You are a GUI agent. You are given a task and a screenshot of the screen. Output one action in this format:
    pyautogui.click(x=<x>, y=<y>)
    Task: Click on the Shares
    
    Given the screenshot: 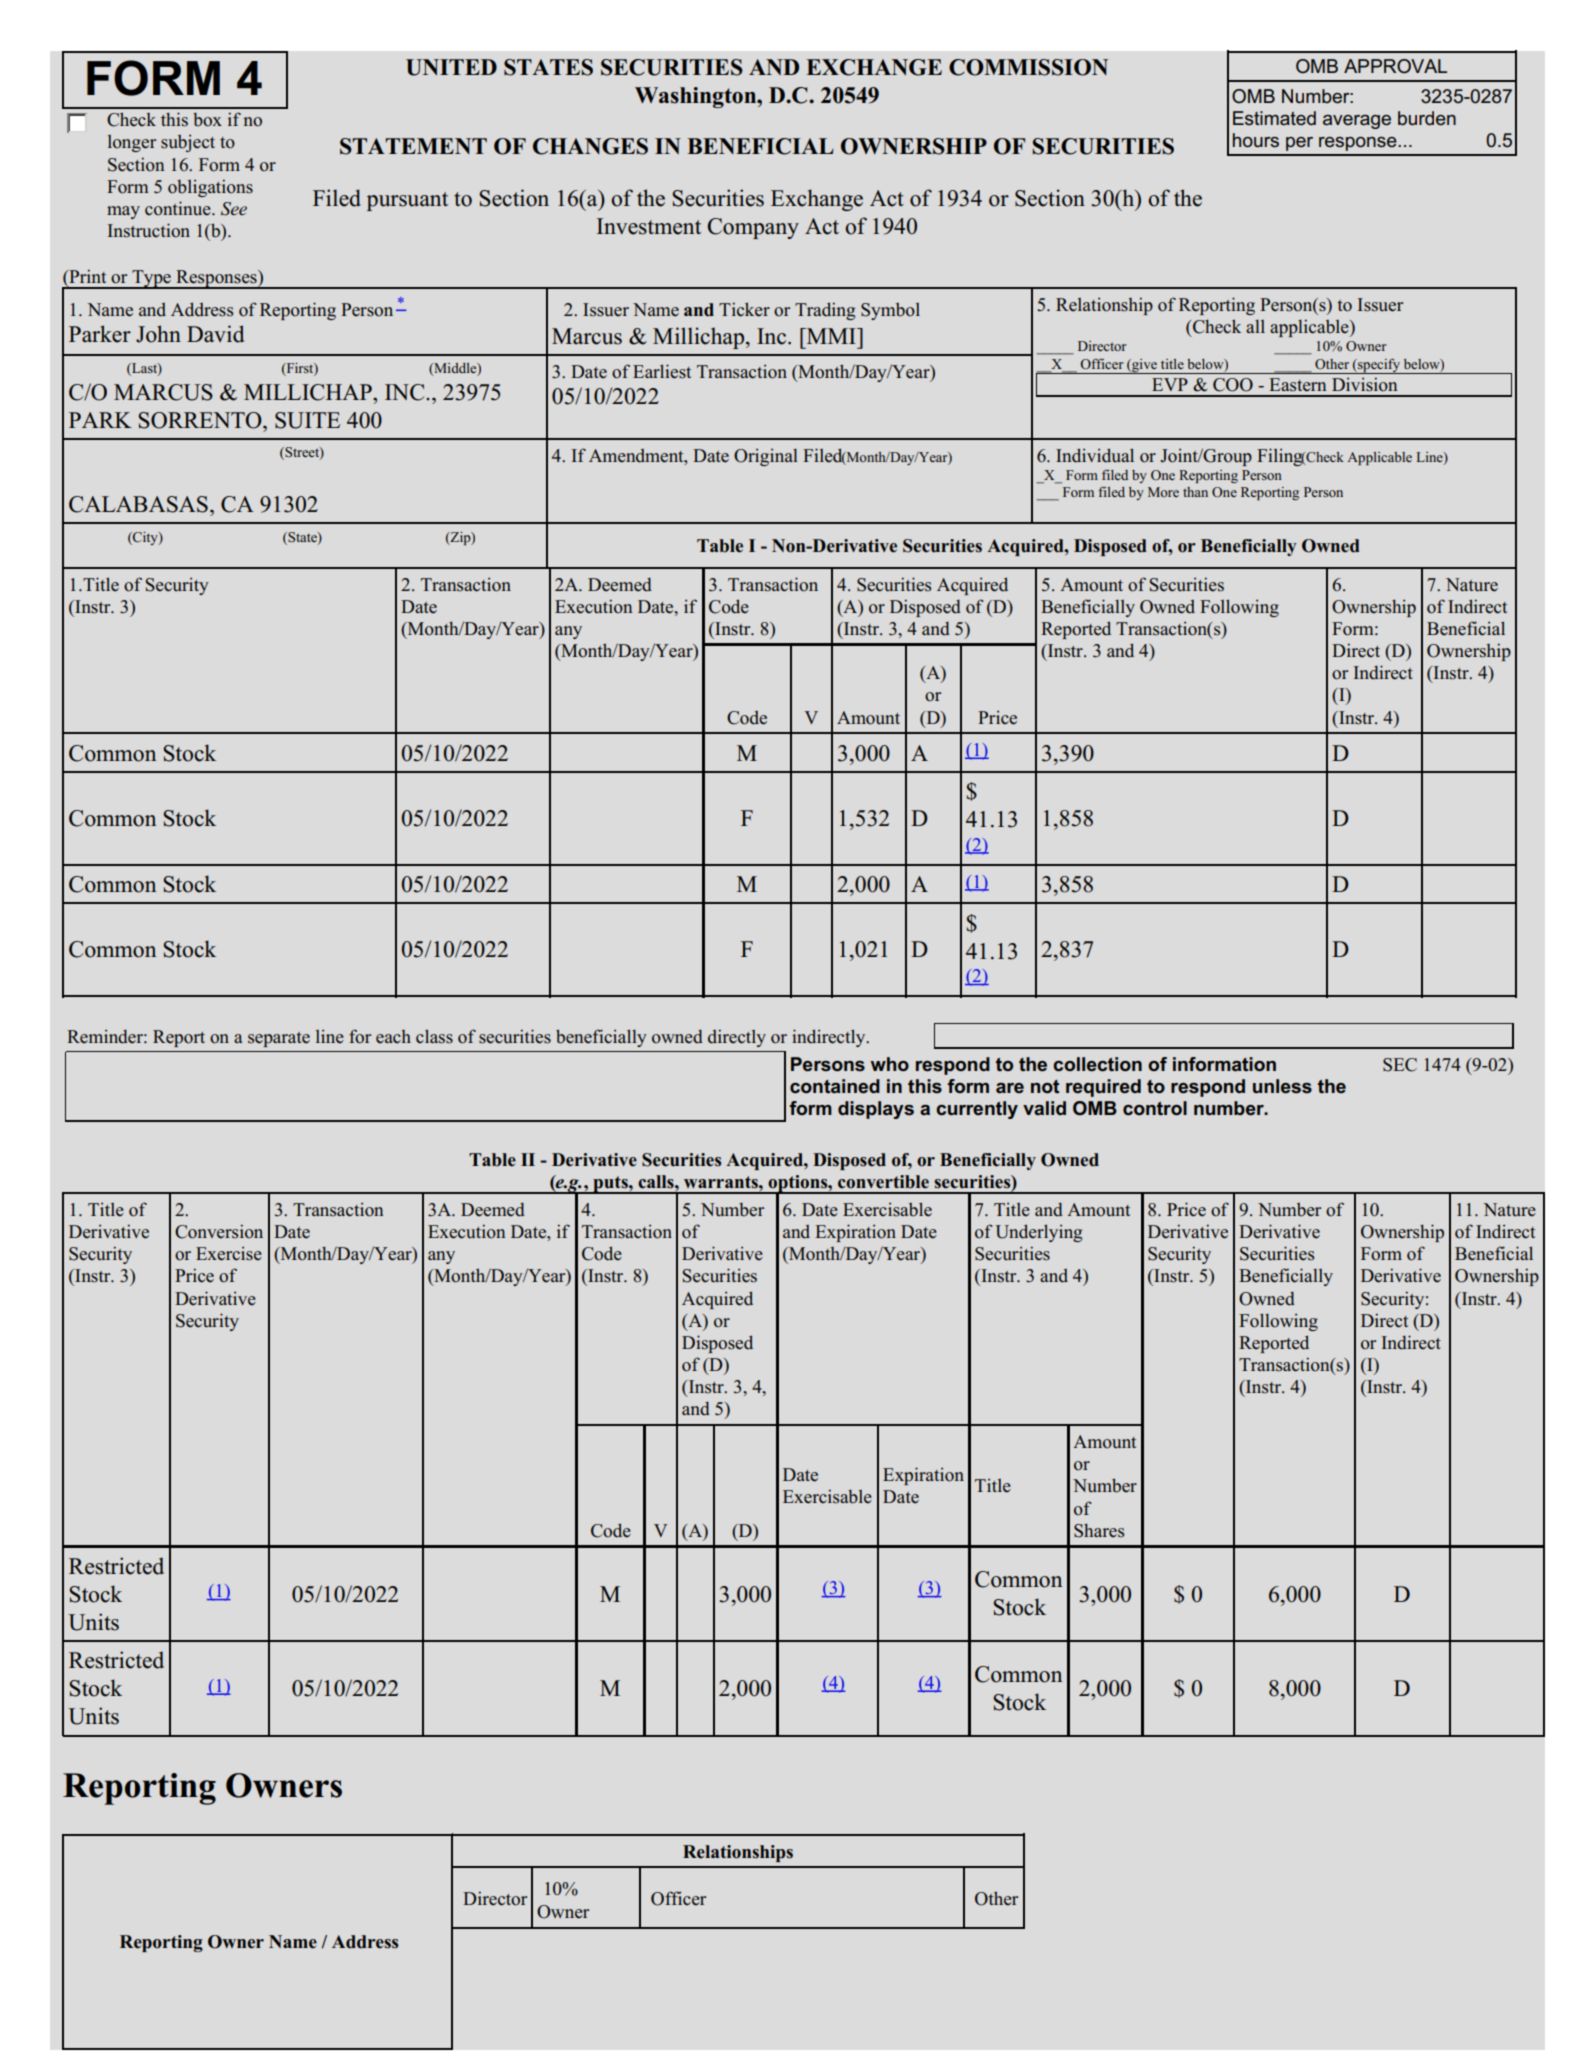 What is the action you would take?
    pyautogui.click(x=1099, y=1530)
